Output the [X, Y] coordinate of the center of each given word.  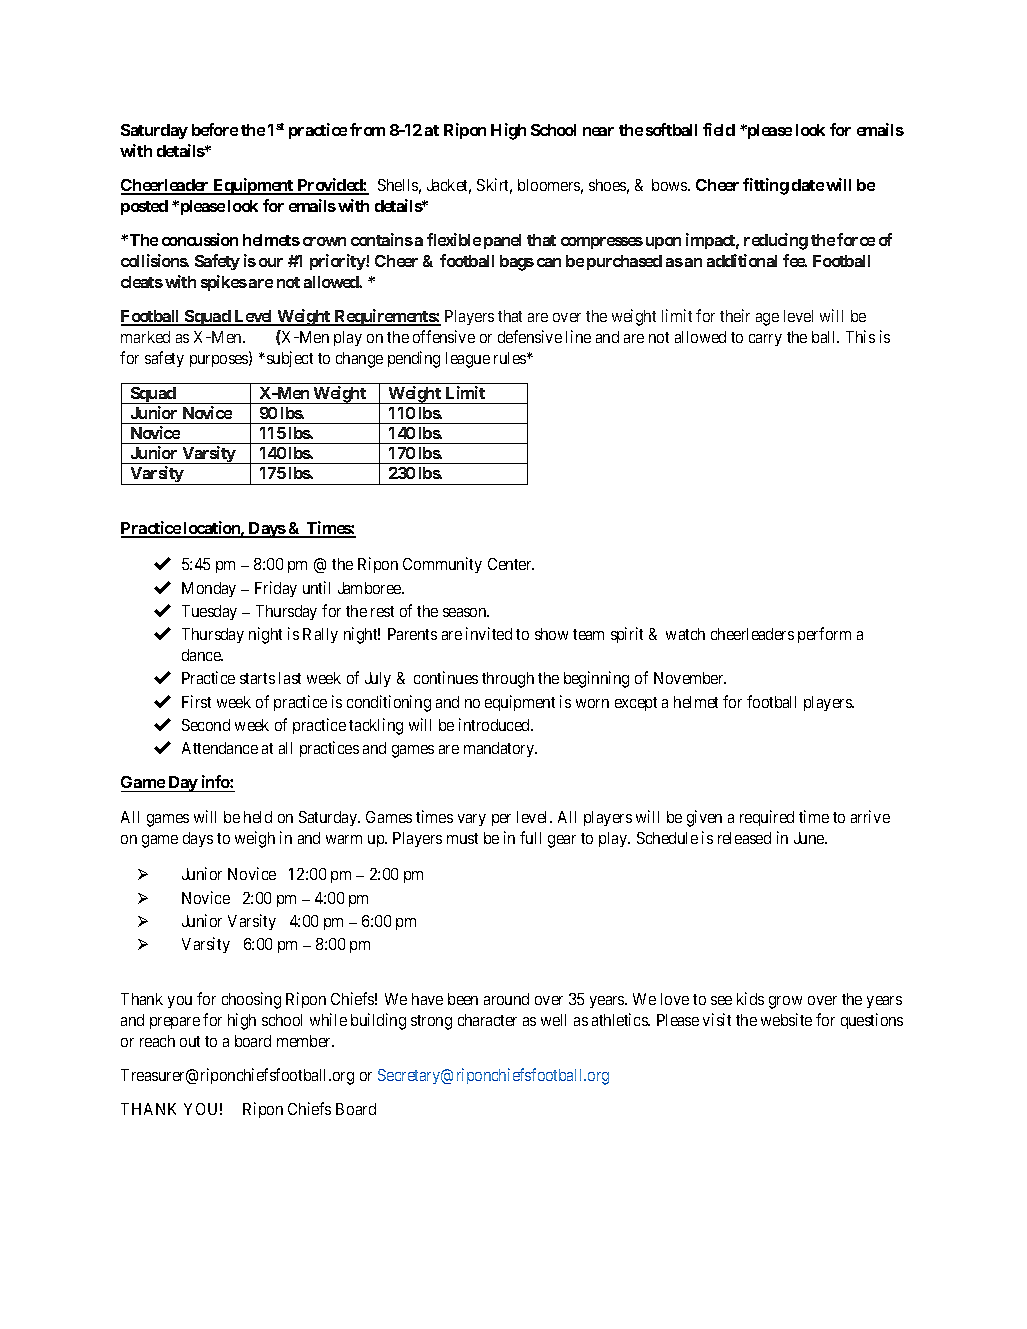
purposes [220, 361]
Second [206, 725]
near [598, 131]
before [215, 129]
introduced [495, 724]
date [808, 185]
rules [511, 358]
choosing [251, 1000]
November [690, 678]
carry [765, 340]
